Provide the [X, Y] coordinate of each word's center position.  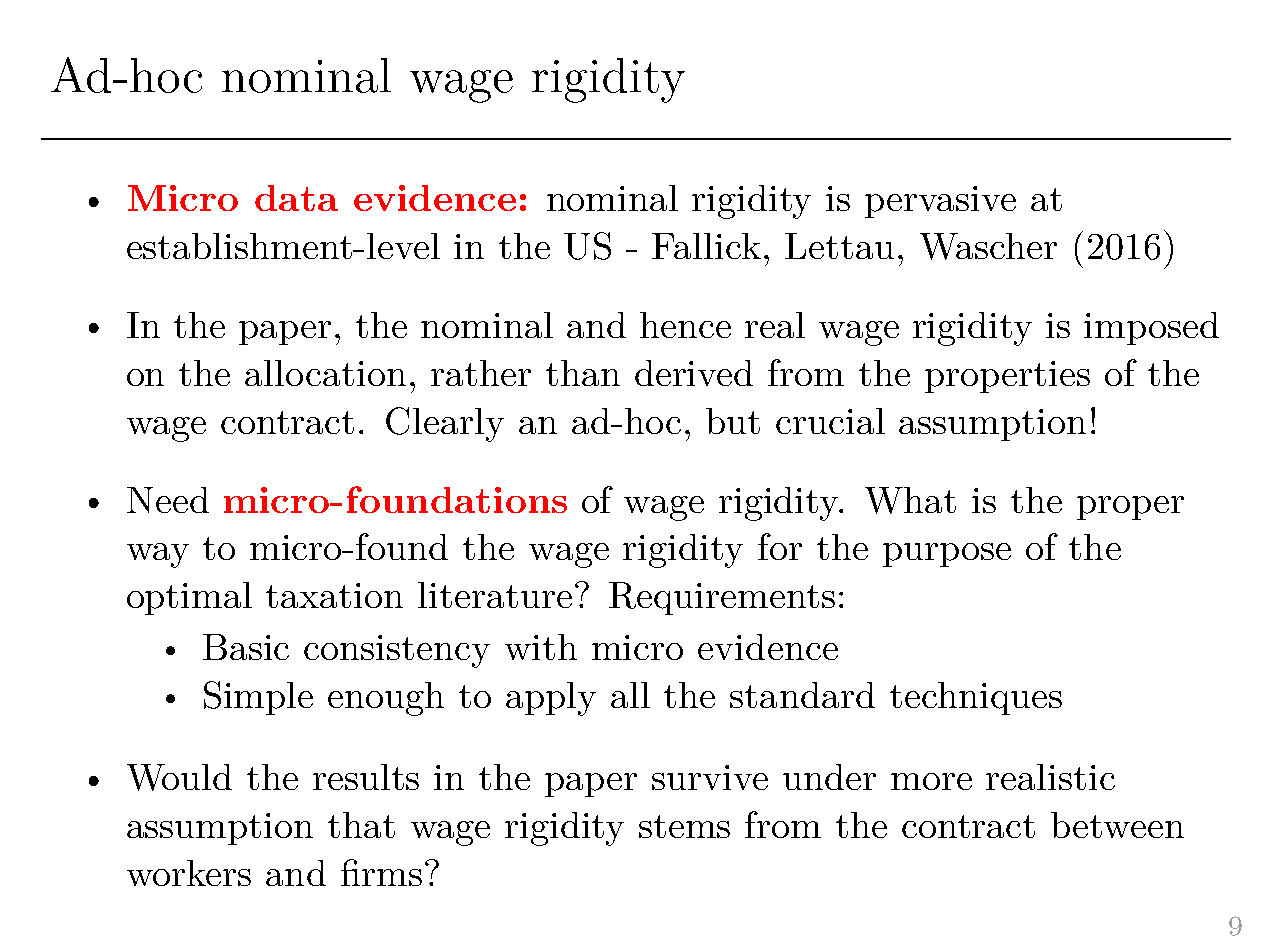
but [733, 421]
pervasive [940, 202]
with [541, 647]
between [1117, 825]
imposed [1151, 328]
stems [684, 826]
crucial [830, 421]
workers [189, 873]
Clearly [445, 424]
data [296, 198]
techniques [976, 698]
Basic [246, 647]
